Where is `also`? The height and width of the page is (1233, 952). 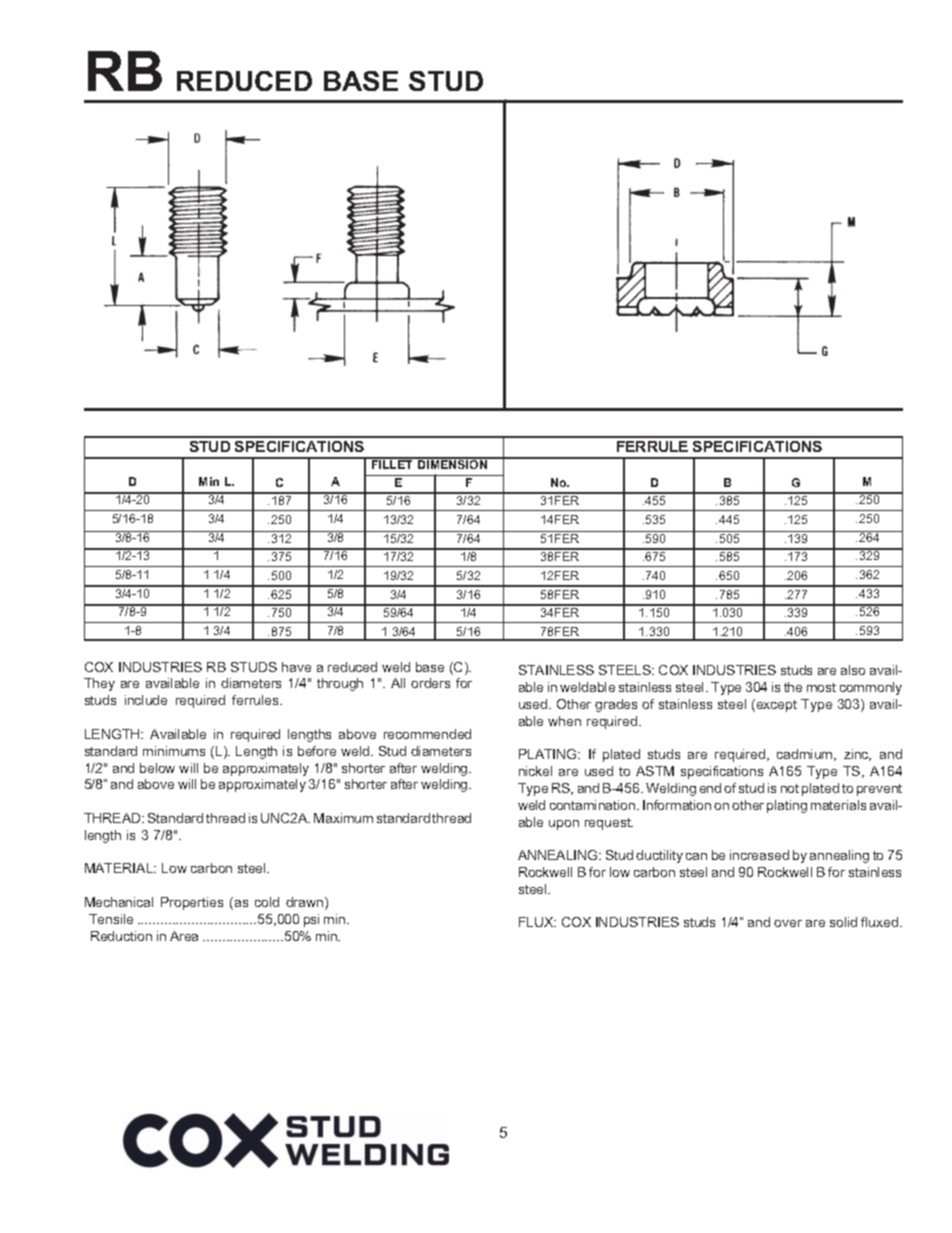
also is located at coordinates (853, 670).
